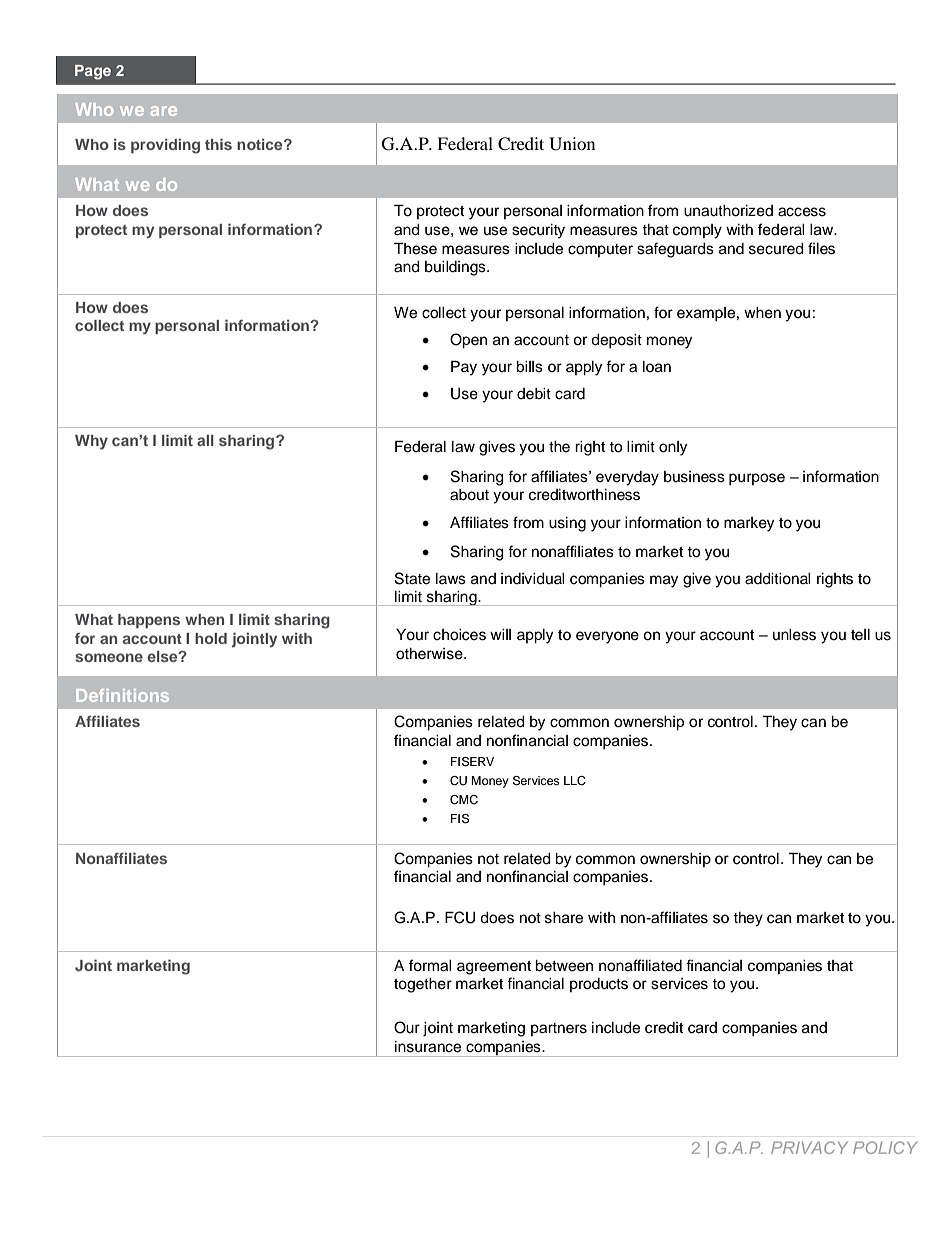  What do you see at coordinates (572, 144) in the screenshot?
I see `Union` at bounding box center [572, 144].
